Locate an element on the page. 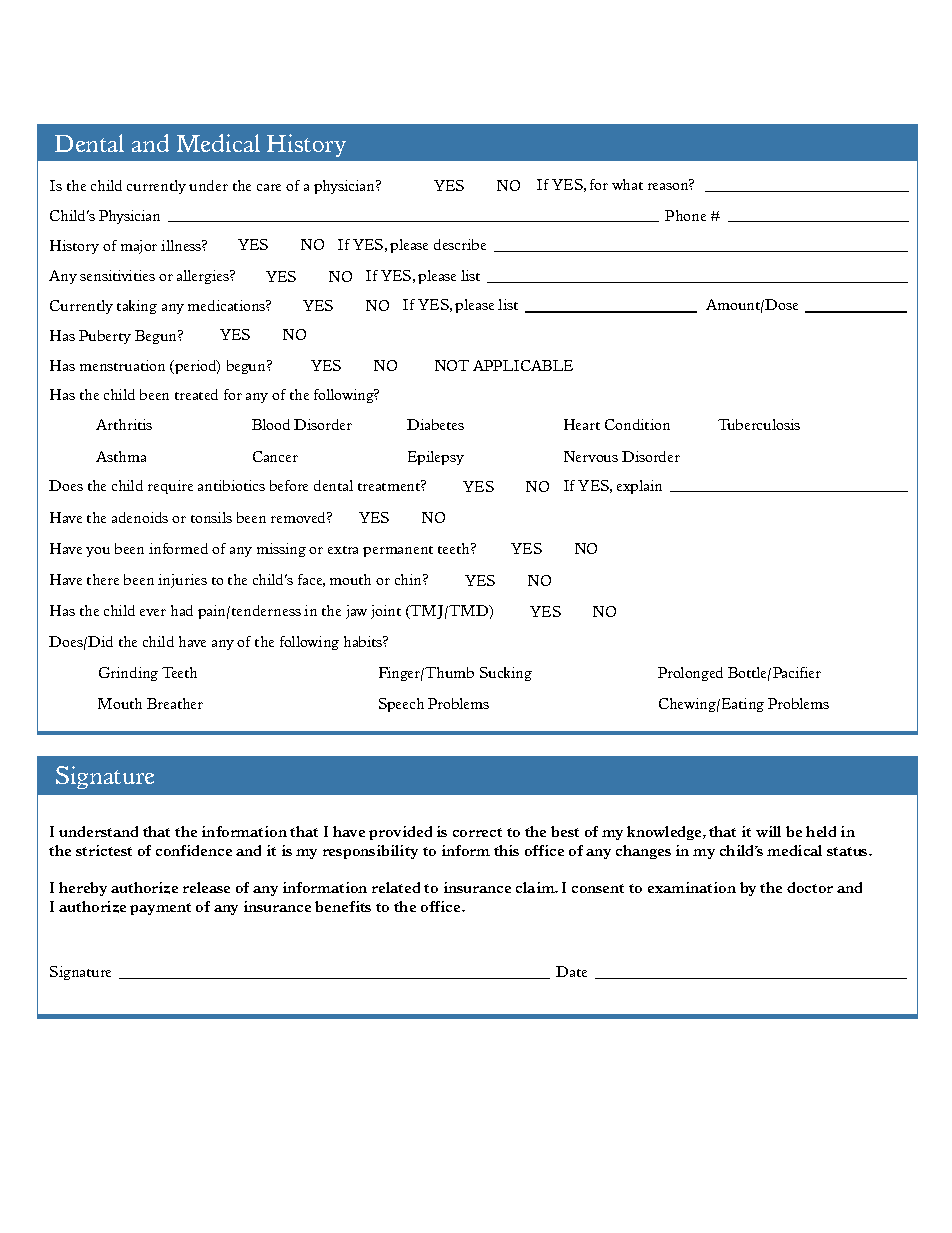 This document has width=952, height=1233. doctor is located at coordinates (810, 887).
